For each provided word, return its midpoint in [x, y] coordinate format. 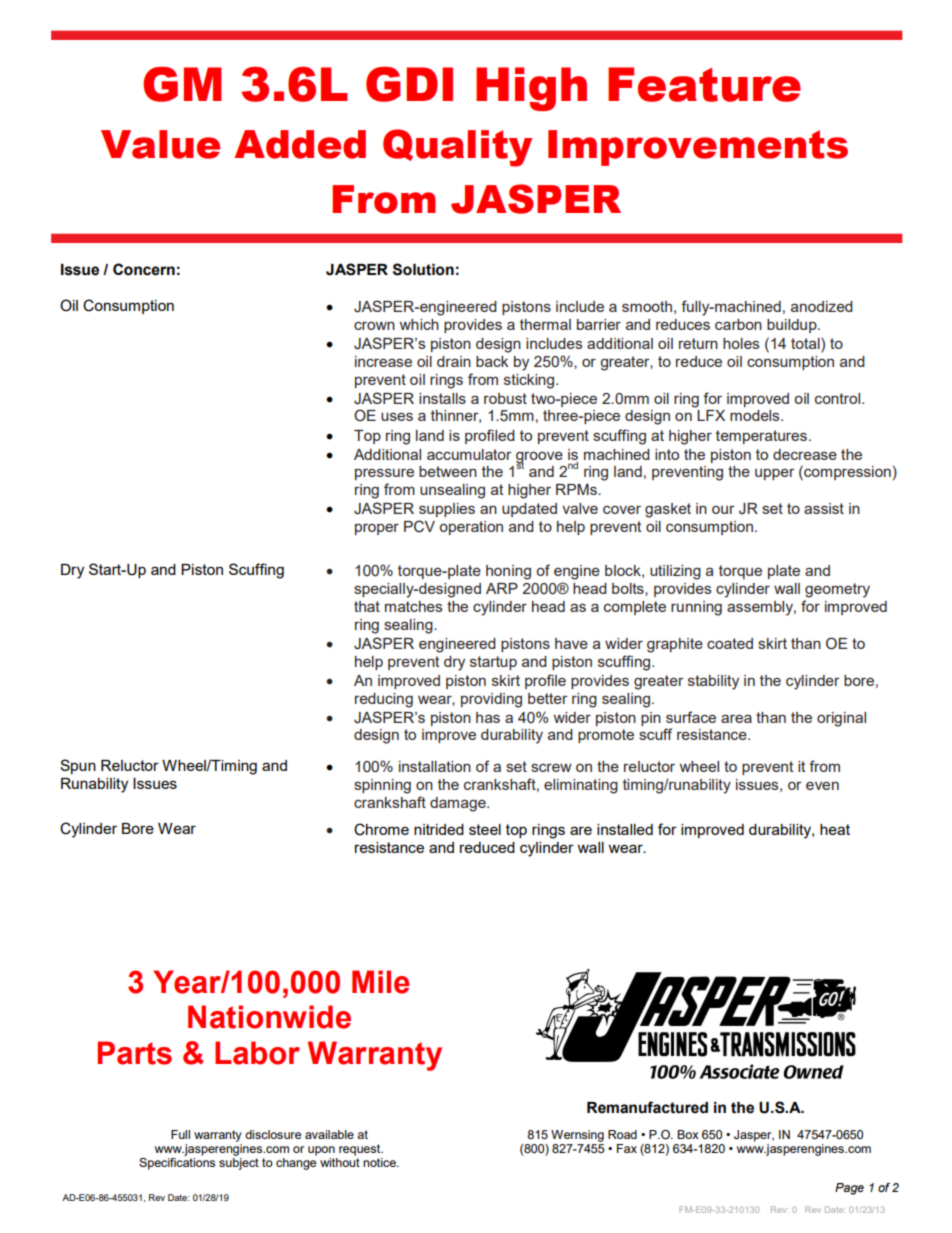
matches [414, 606]
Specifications [177, 1164]
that [367, 606]
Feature [704, 84]
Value [160, 144]
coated [730, 643]
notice [380, 1162]
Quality [457, 148]
